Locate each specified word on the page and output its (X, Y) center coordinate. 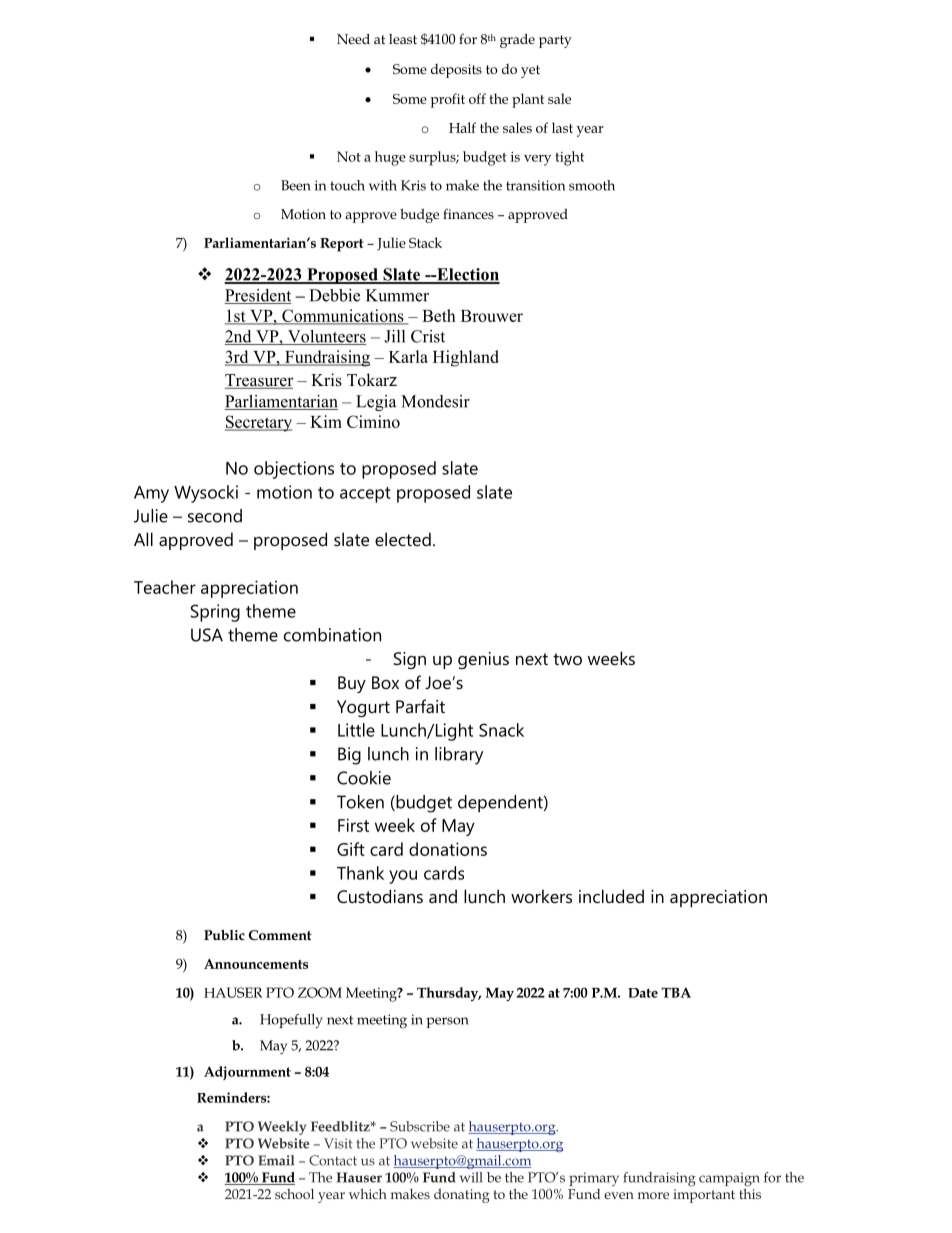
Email (276, 1160)
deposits (456, 71)
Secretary (258, 423)
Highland (466, 358)
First (353, 825)
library (459, 756)
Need (353, 38)
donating (462, 1196)
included (611, 896)
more (653, 1195)
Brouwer (492, 316)
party (555, 41)
